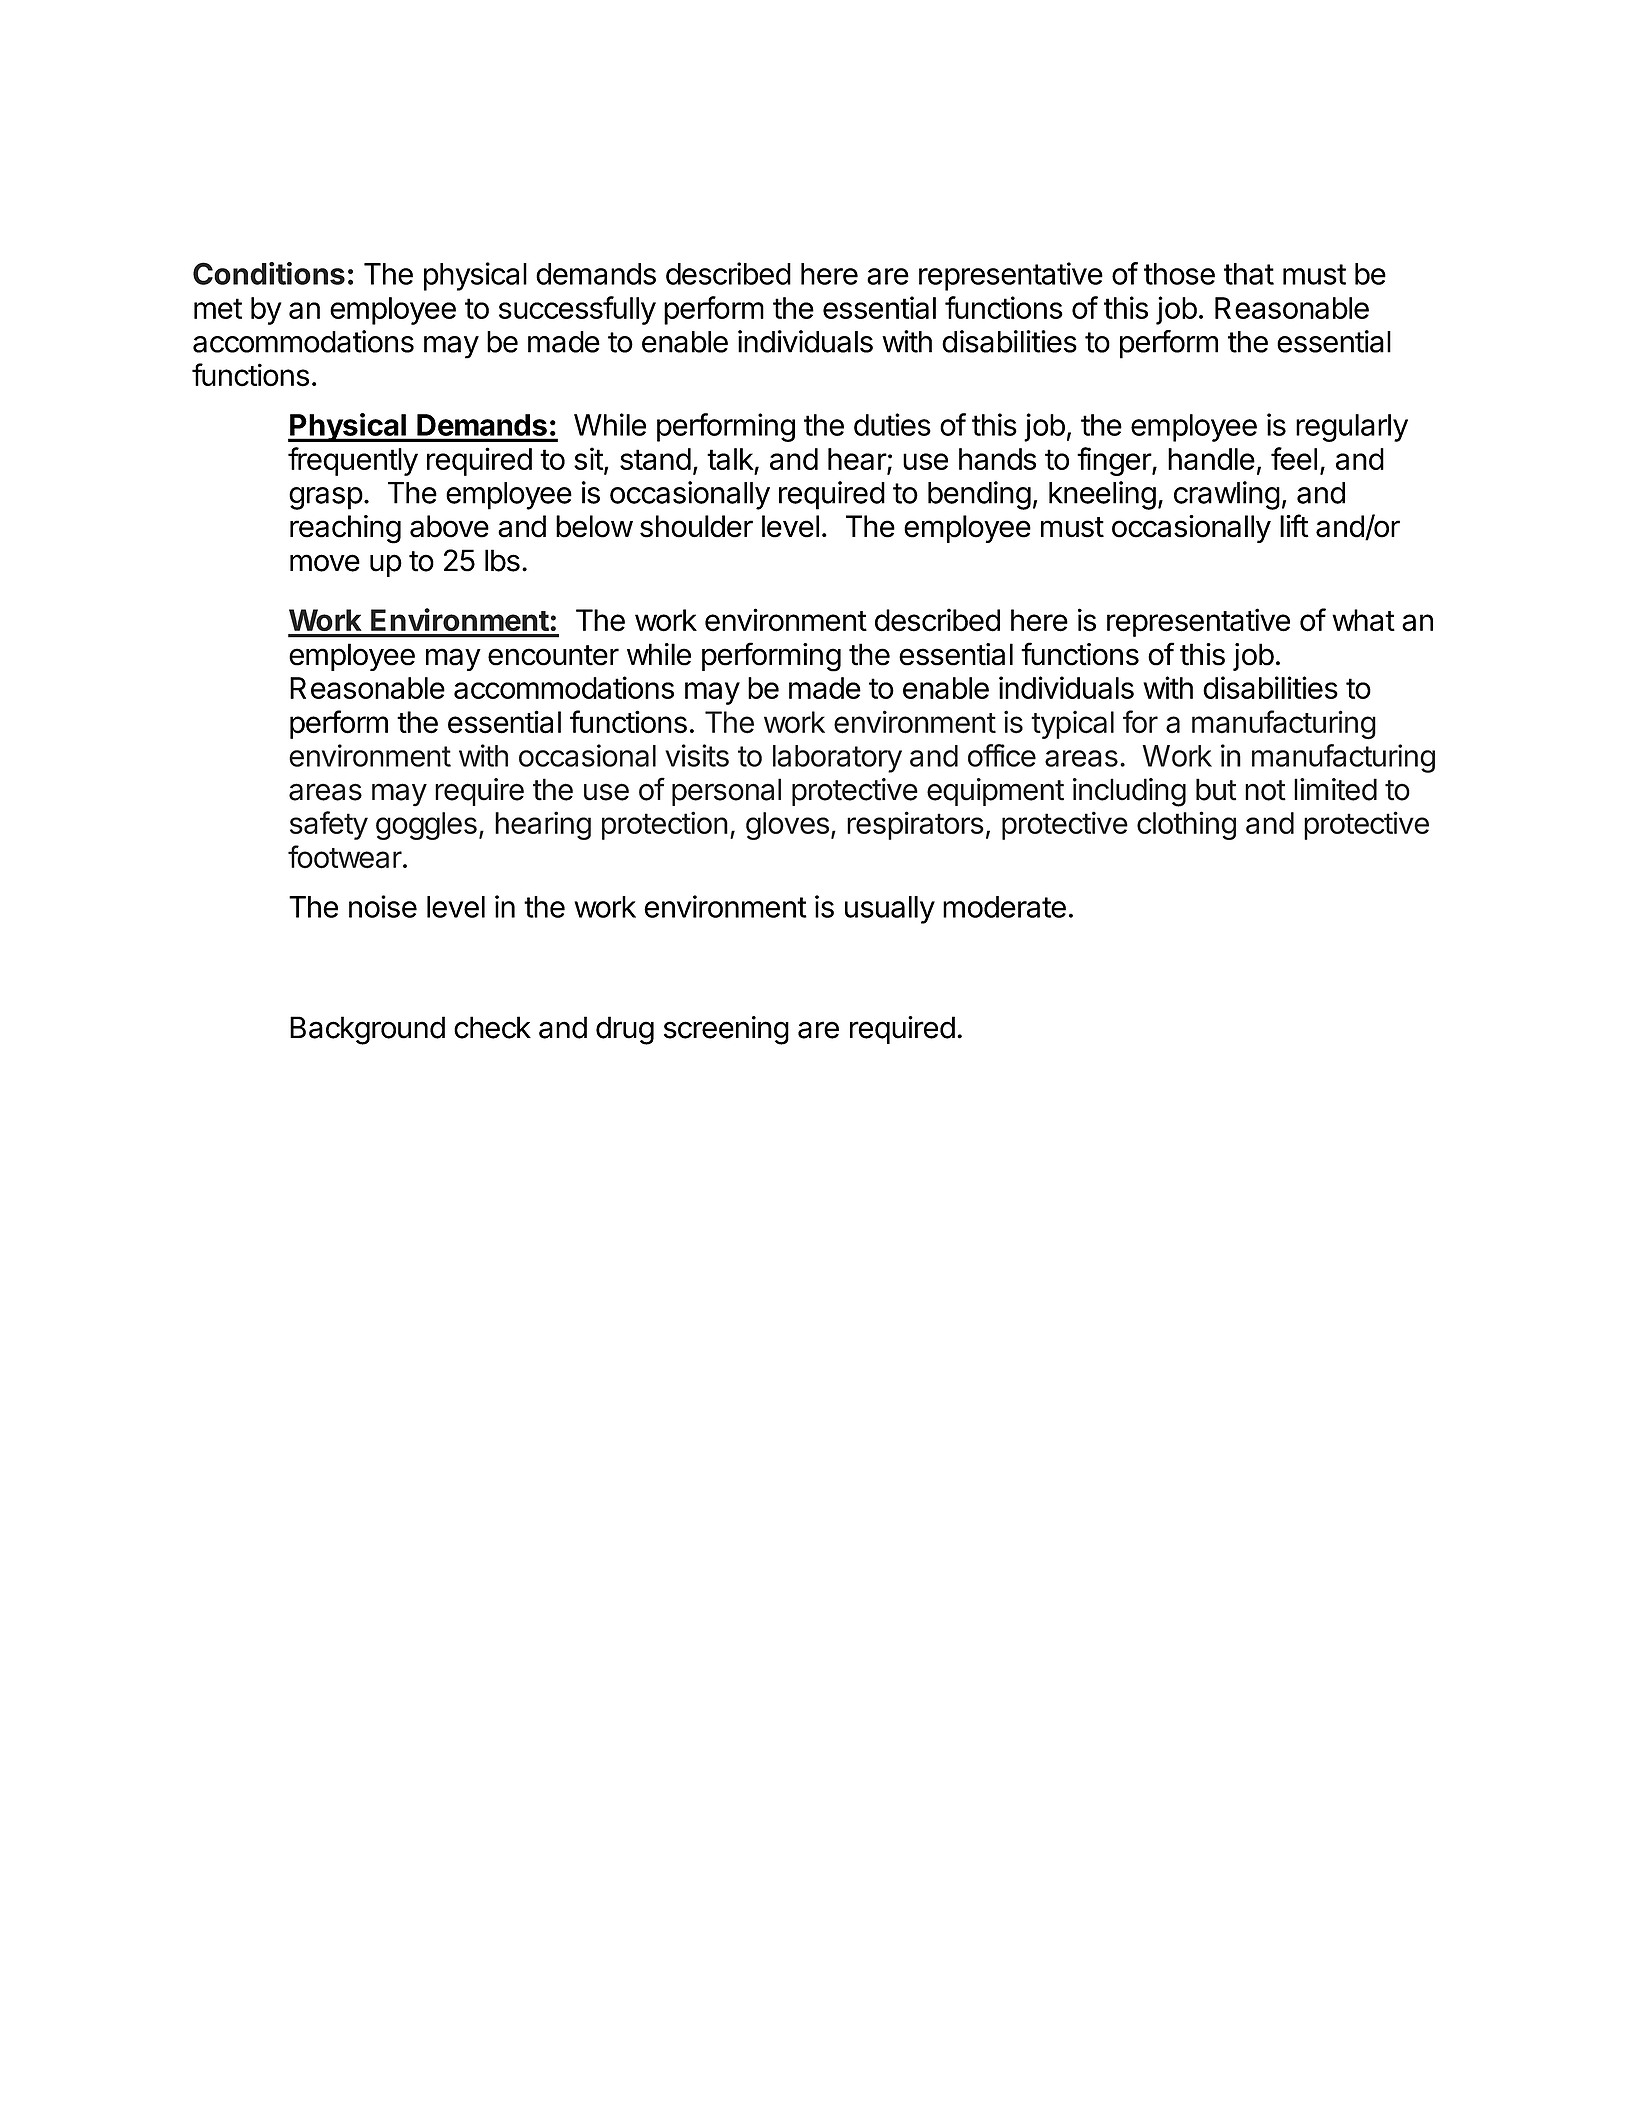 The height and width of the screenshot is (2113, 1633). Describe the element at coordinates (367, 1030) in the screenshot. I see `Background` at that location.
